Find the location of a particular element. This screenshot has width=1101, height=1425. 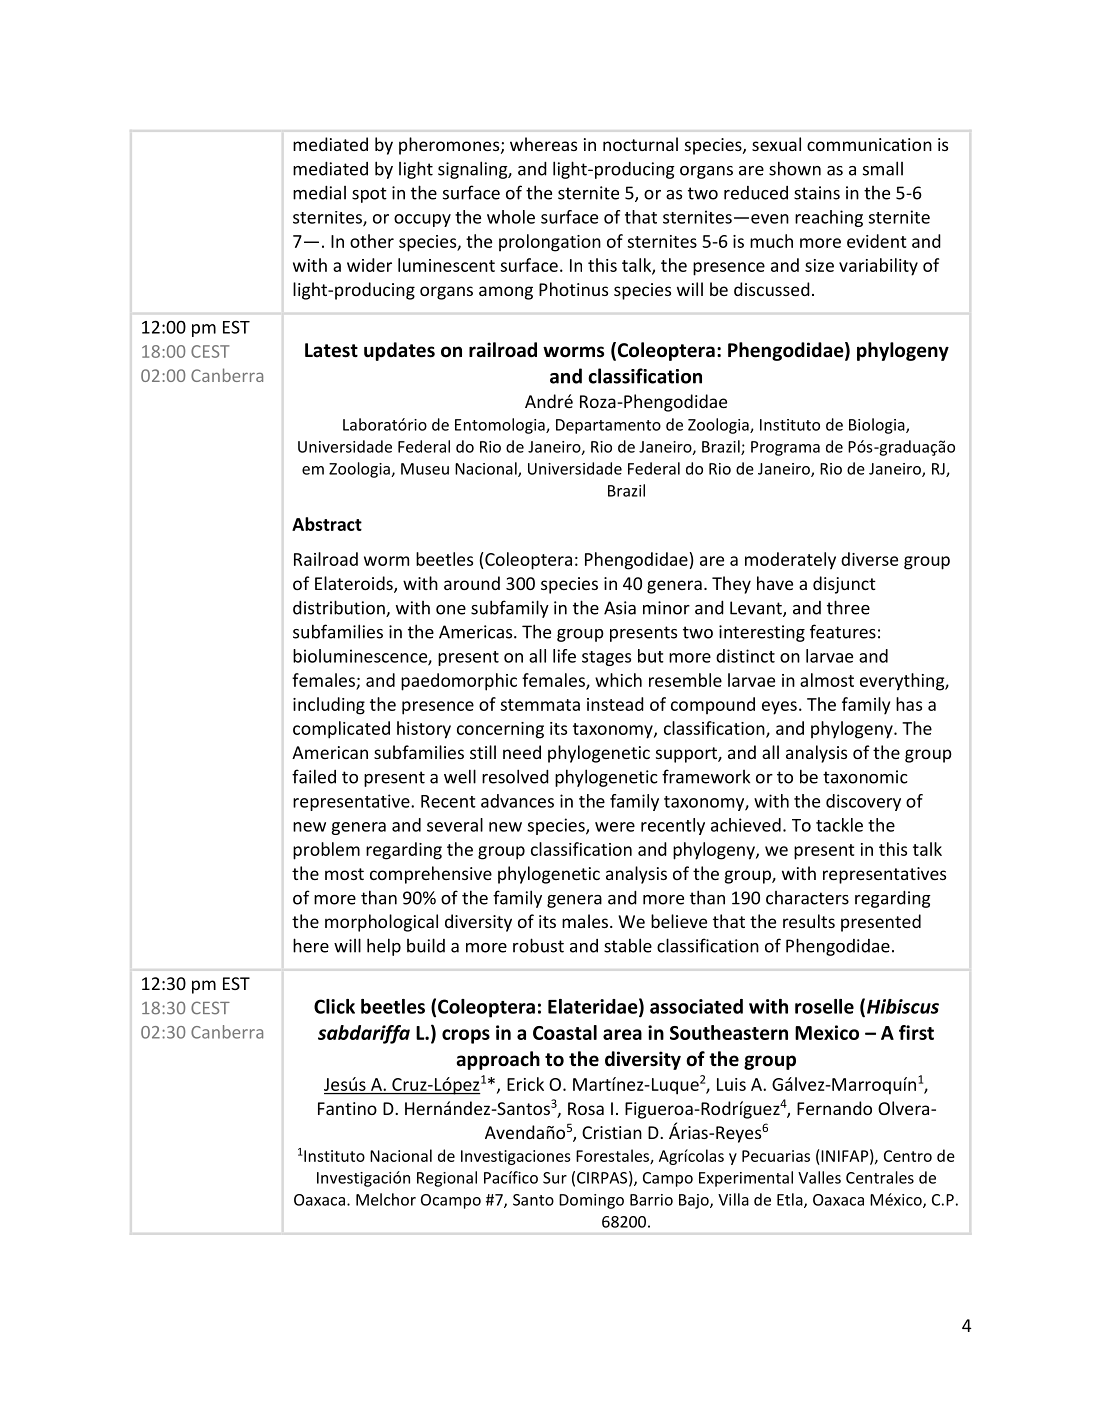

nocturnal is located at coordinates (640, 144).
